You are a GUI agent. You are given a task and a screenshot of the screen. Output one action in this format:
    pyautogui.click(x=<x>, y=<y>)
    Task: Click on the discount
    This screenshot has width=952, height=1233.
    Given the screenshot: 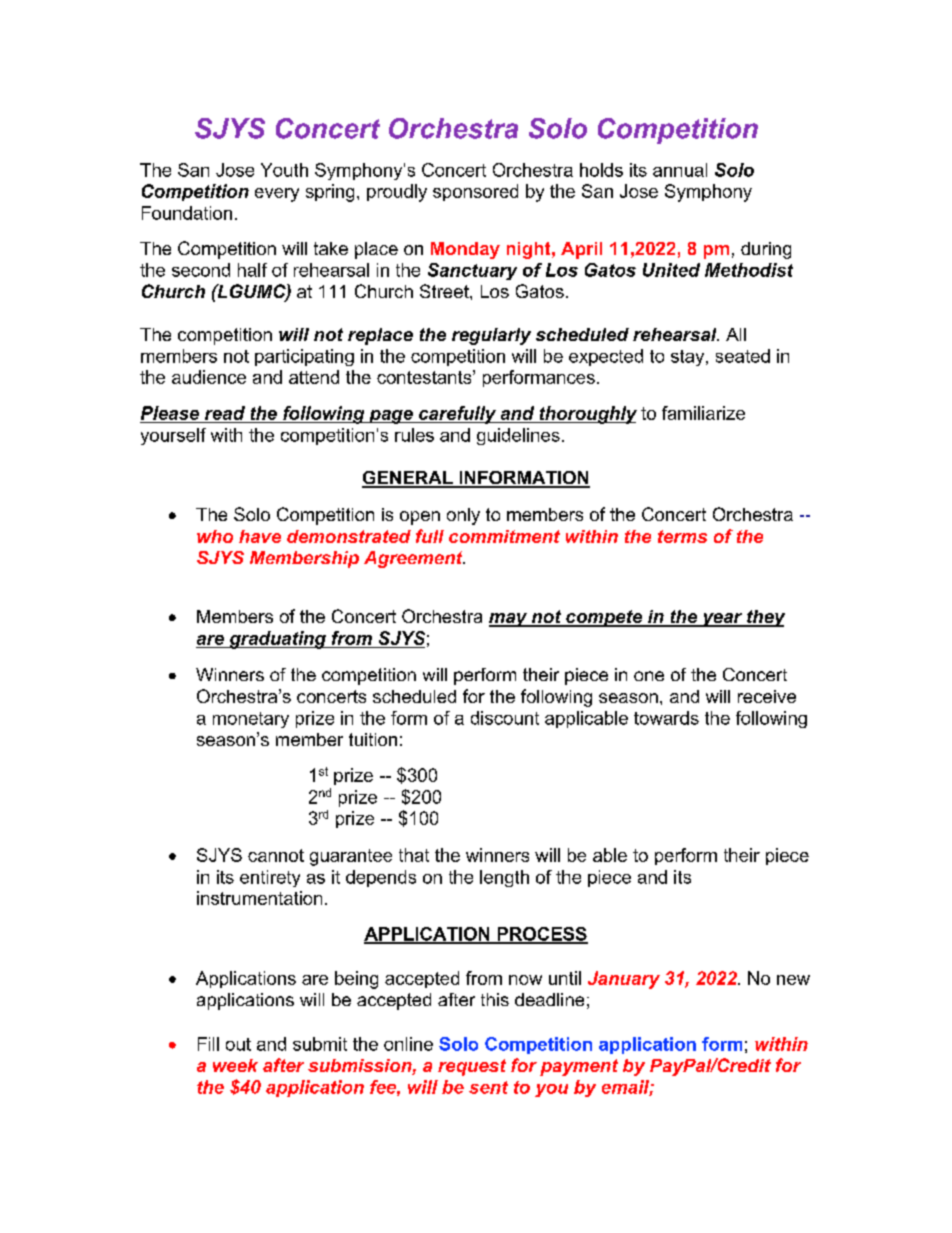 What is the action you would take?
    pyautogui.click(x=505, y=718)
